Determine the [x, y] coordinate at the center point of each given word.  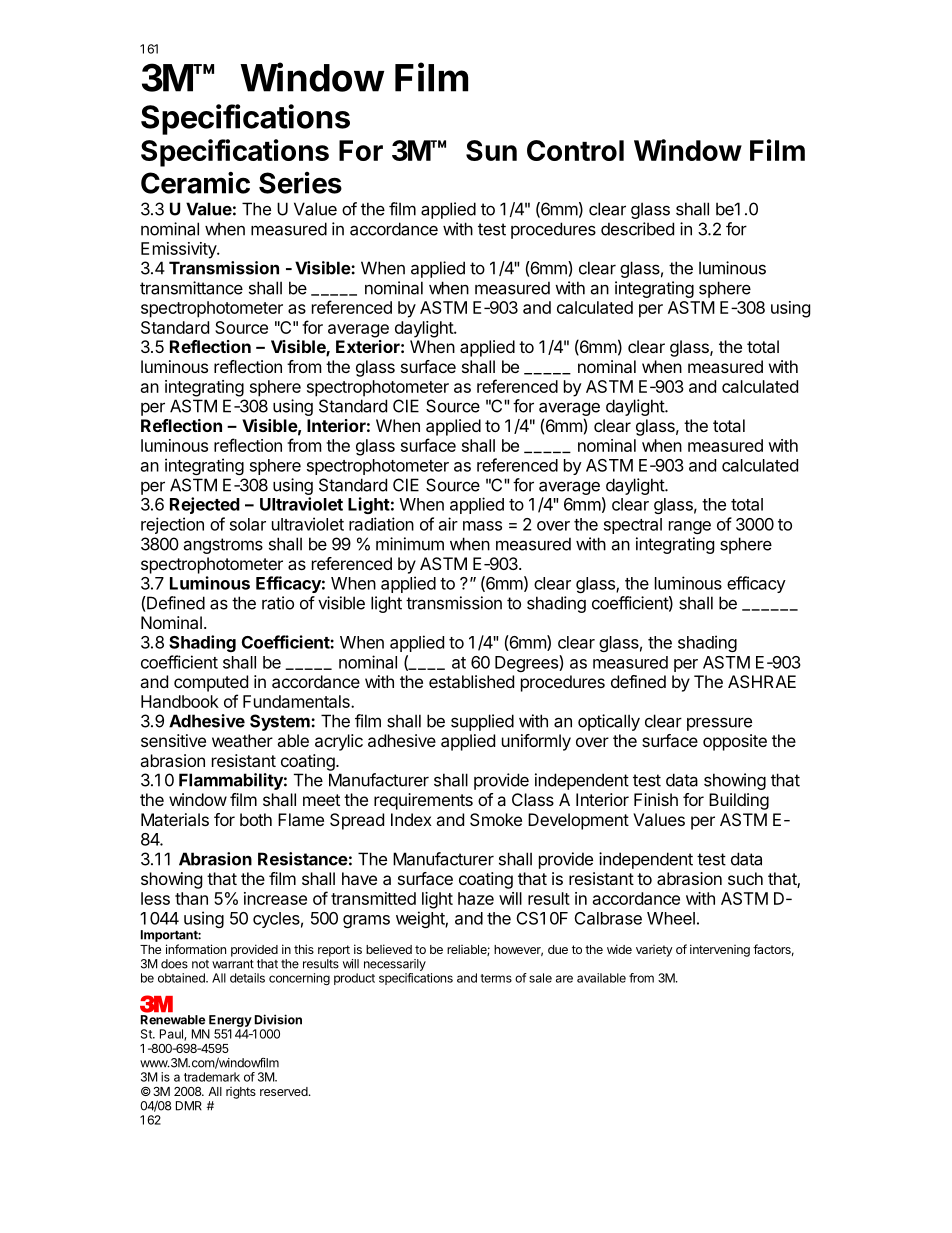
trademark [212, 1077]
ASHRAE [762, 681]
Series [300, 183]
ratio [278, 603]
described [637, 229]
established [471, 681]
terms [496, 978]
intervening [720, 950]
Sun [491, 150]
